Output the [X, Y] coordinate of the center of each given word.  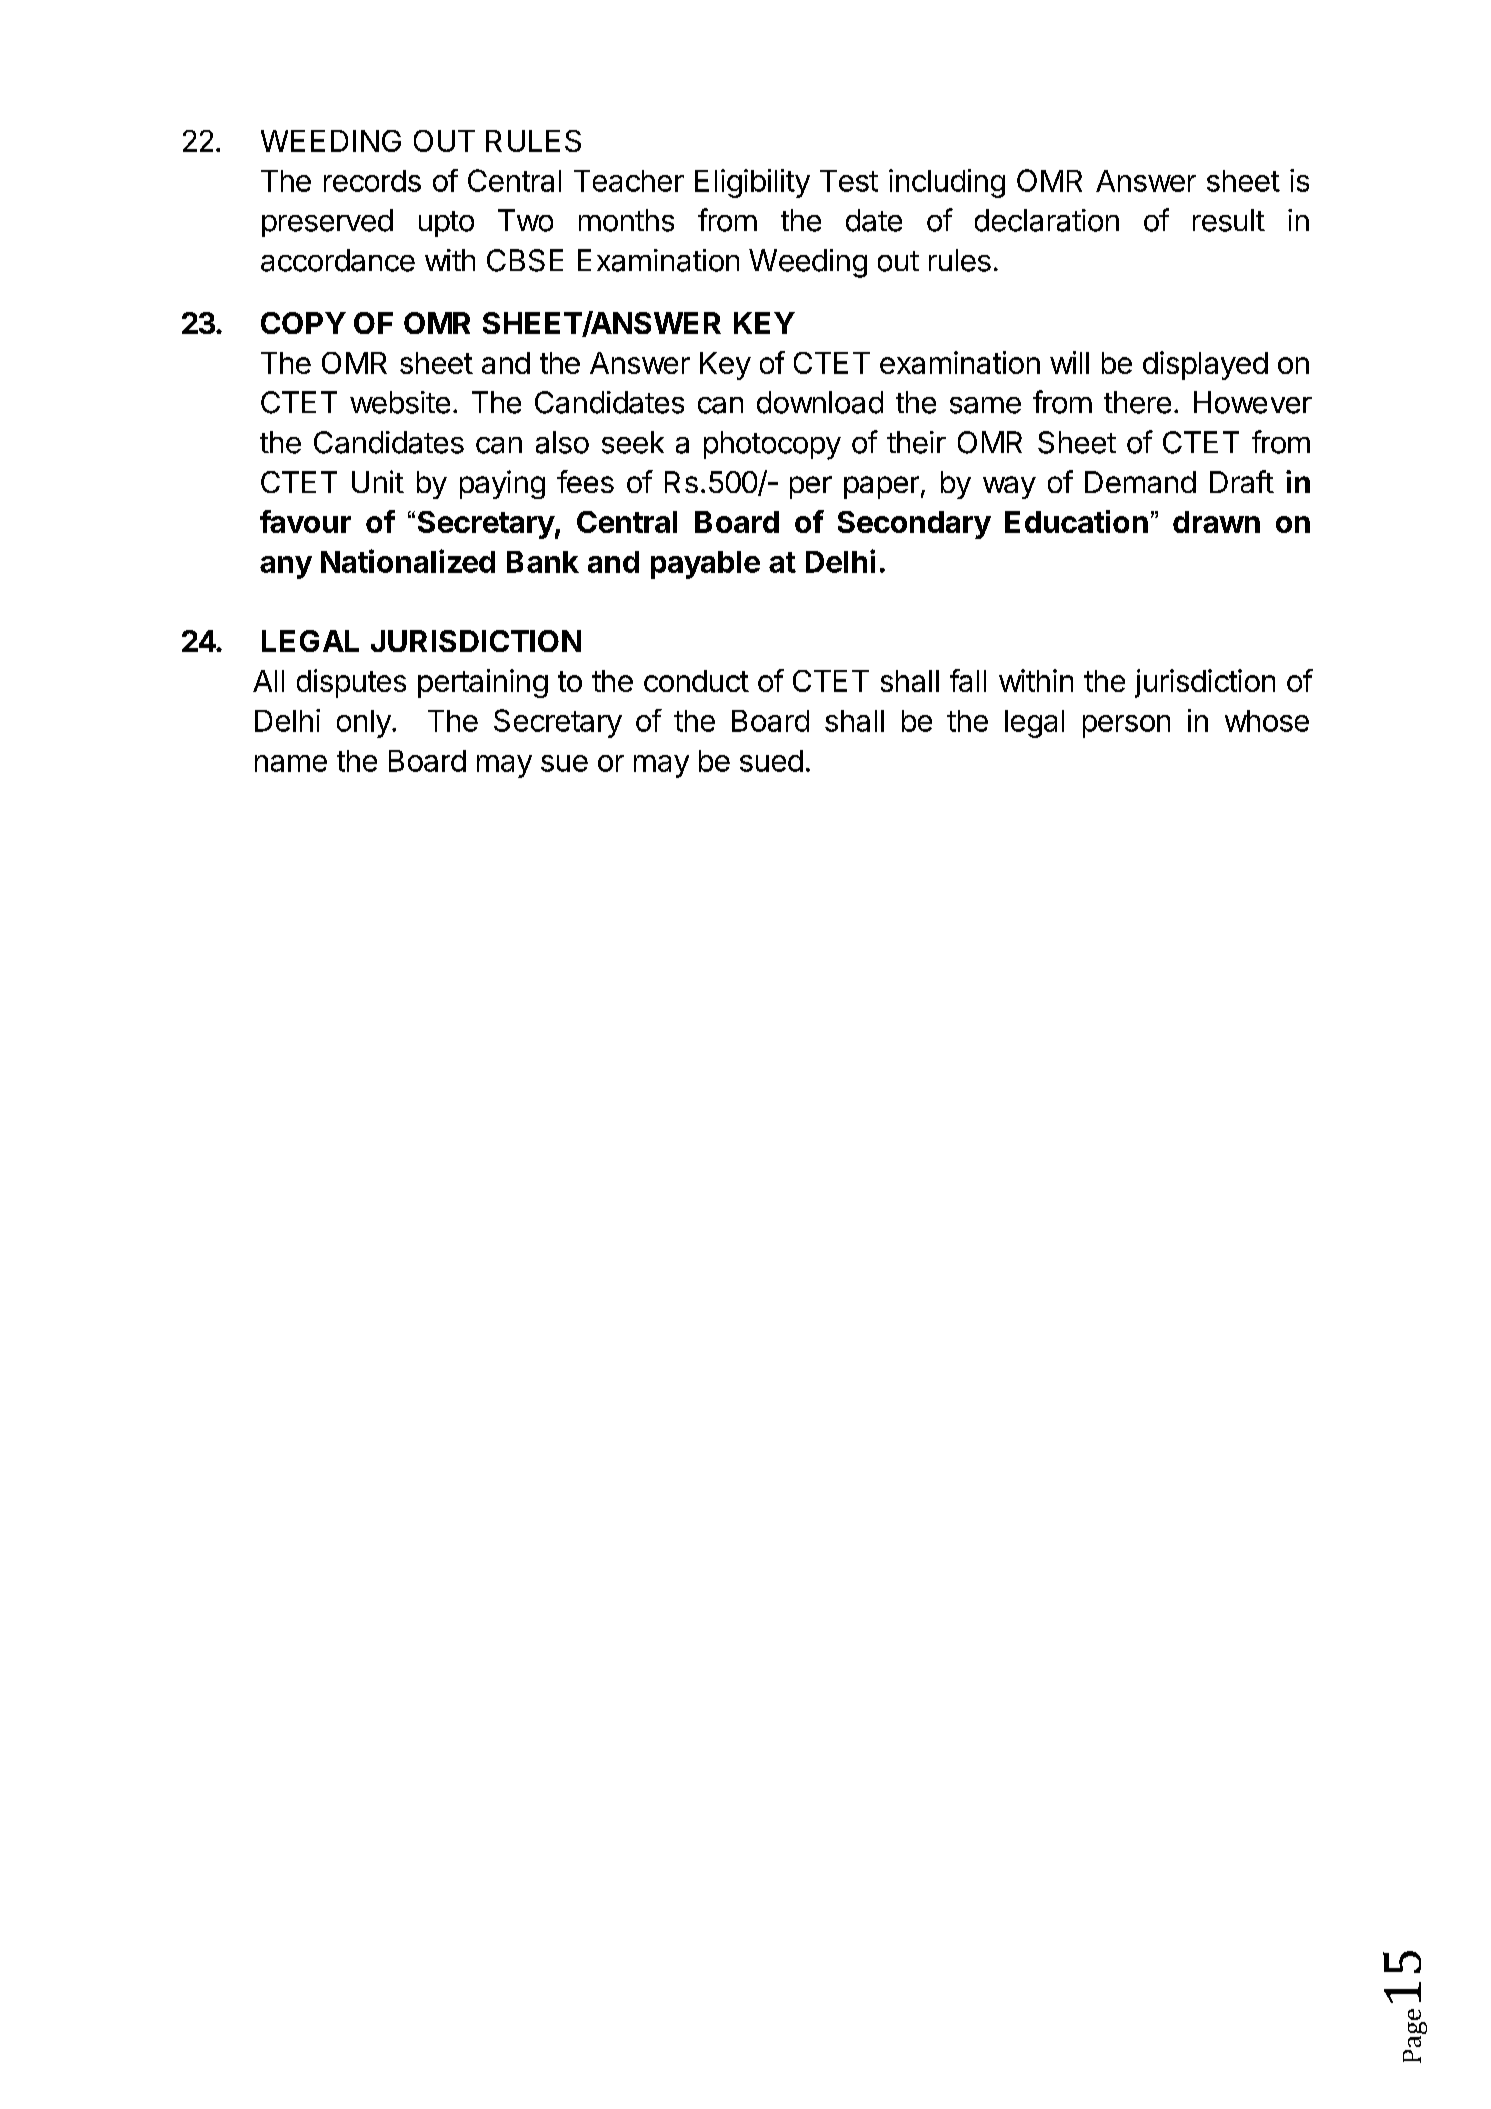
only [365, 724]
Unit [378, 481]
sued [771, 761]
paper [881, 487]
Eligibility [752, 183]
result [1229, 220]
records [372, 181]
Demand [1140, 482]
